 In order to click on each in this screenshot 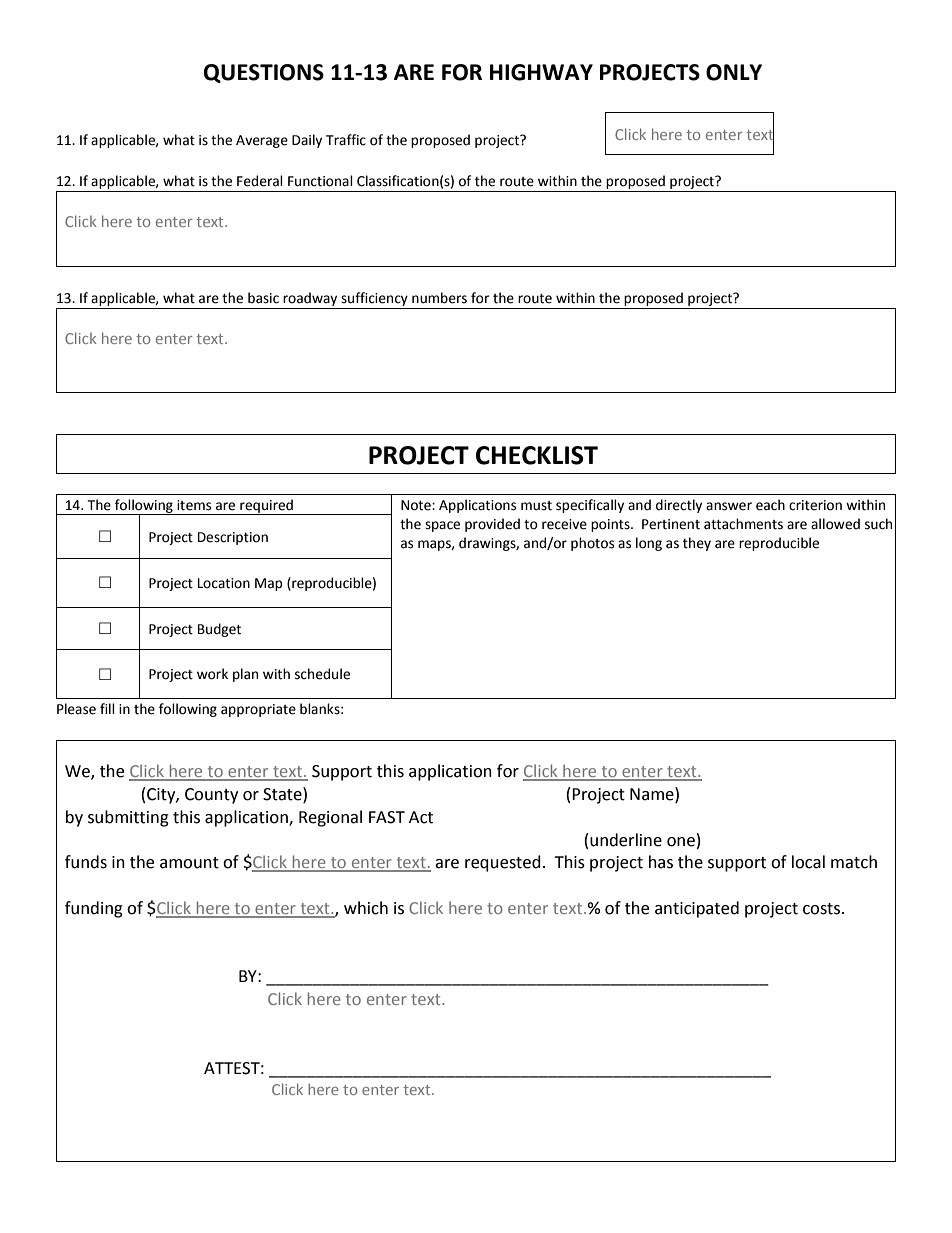, I will do `click(770, 505)`.
